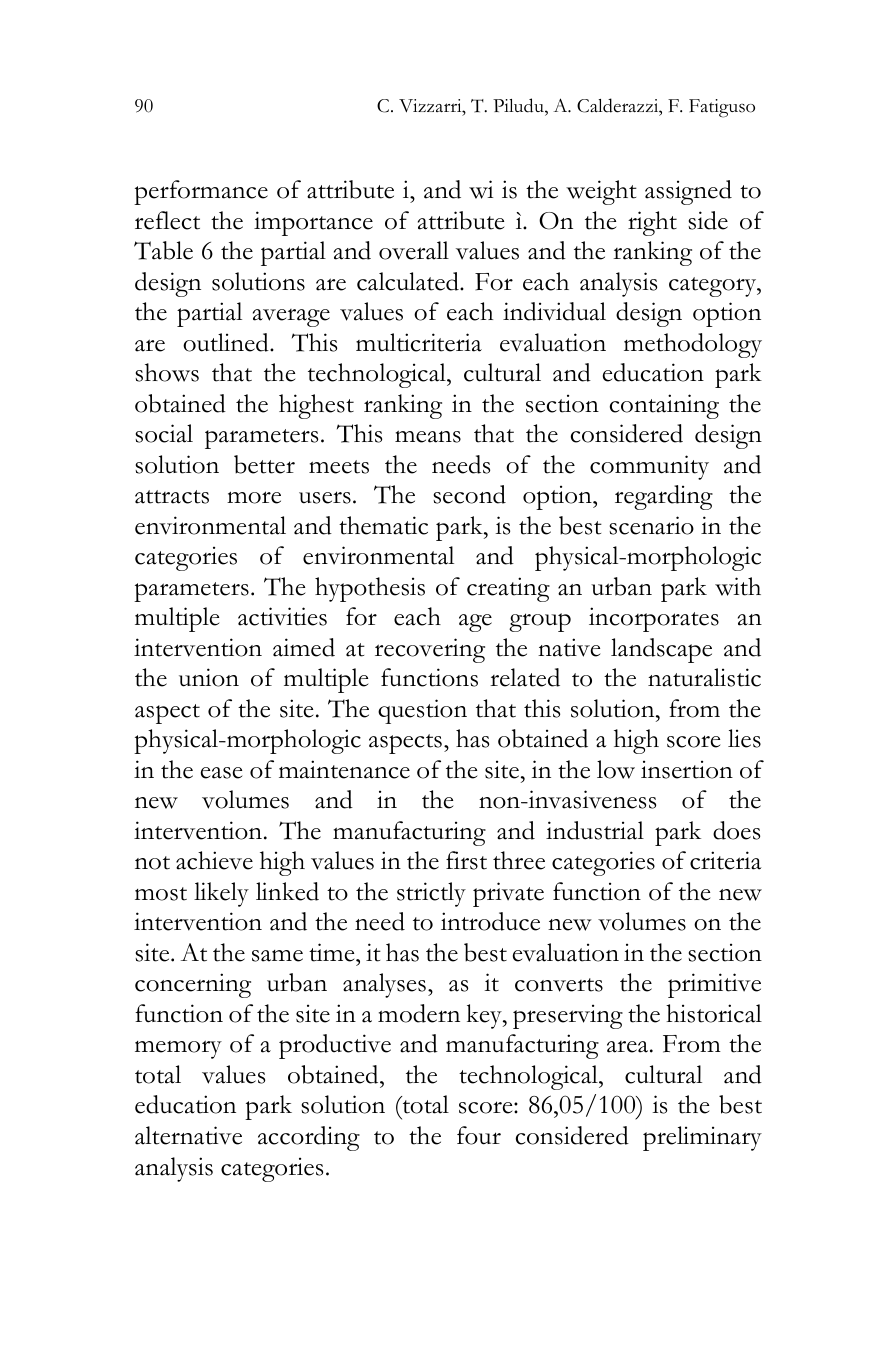  Describe the element at coordinates (479, 1135) in the page. I see `four` at that location.
